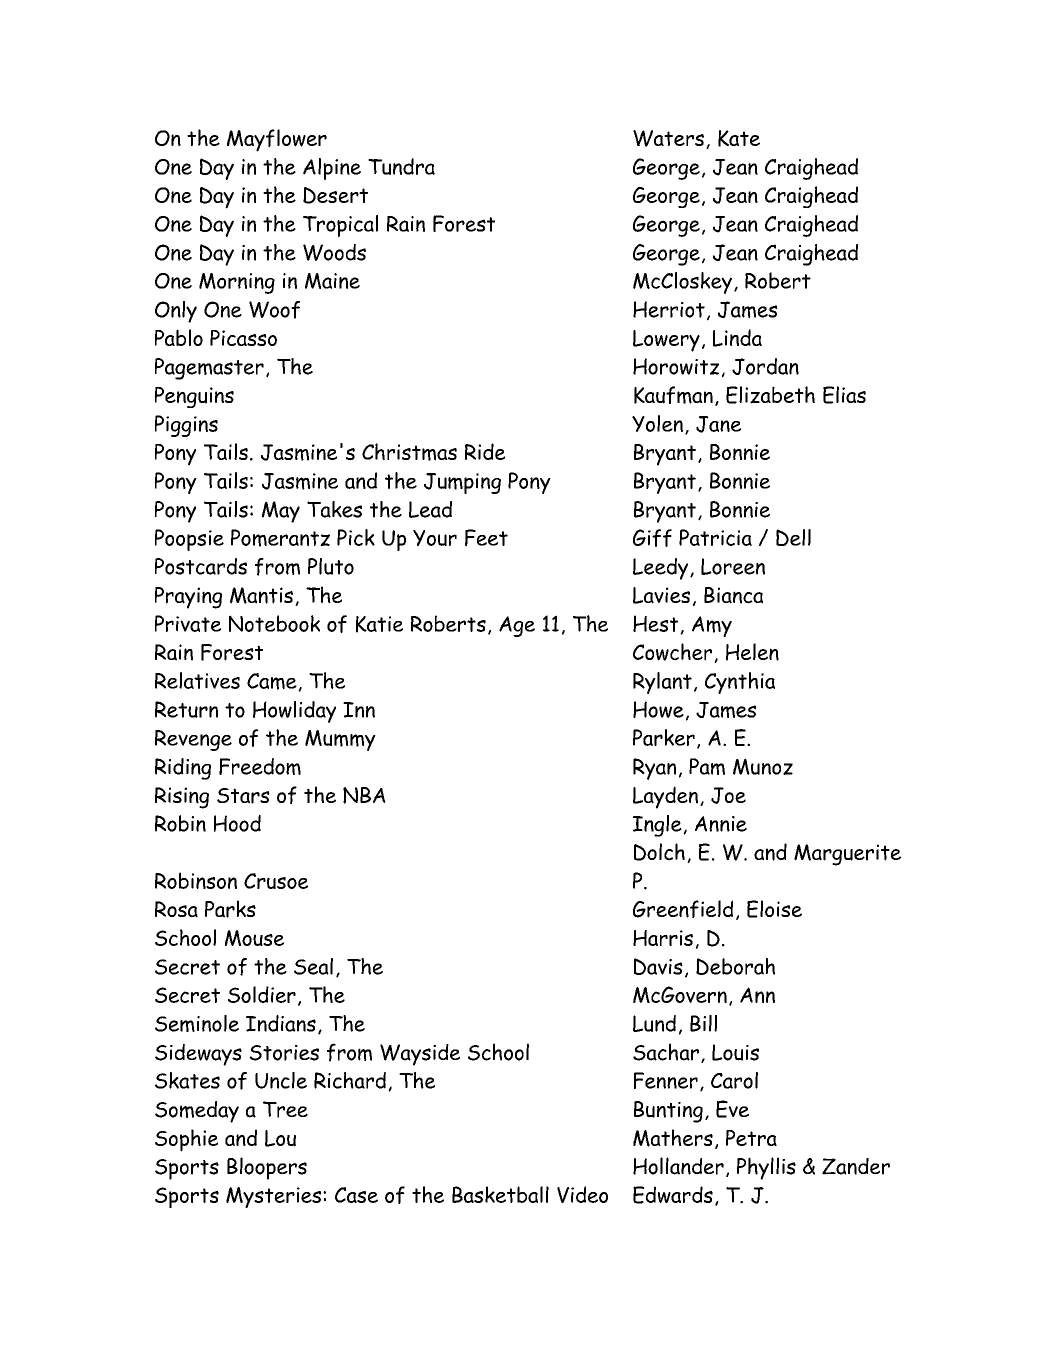 The image size is (1046, 1353). What do you see at coordinates (401, 166) in the screenshot?
I see `Tundra` at bounding box center [401, 166].
